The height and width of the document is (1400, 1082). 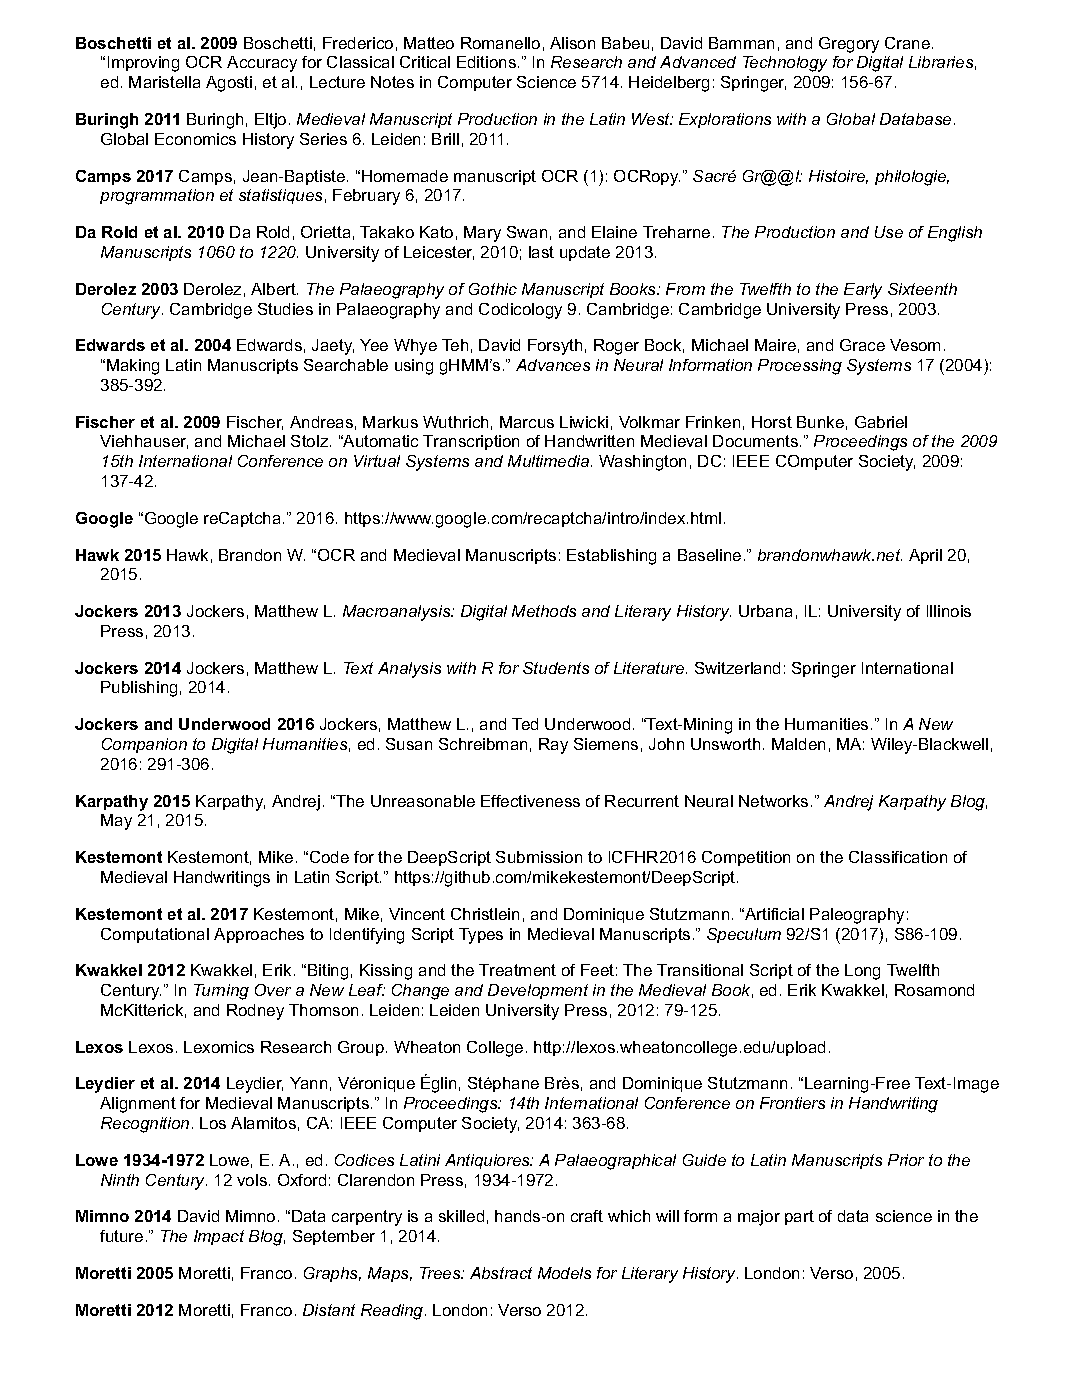 What do you see at coordinates (486, 62) in the document?
I see `Editions` at bounding box center [486, 62].
